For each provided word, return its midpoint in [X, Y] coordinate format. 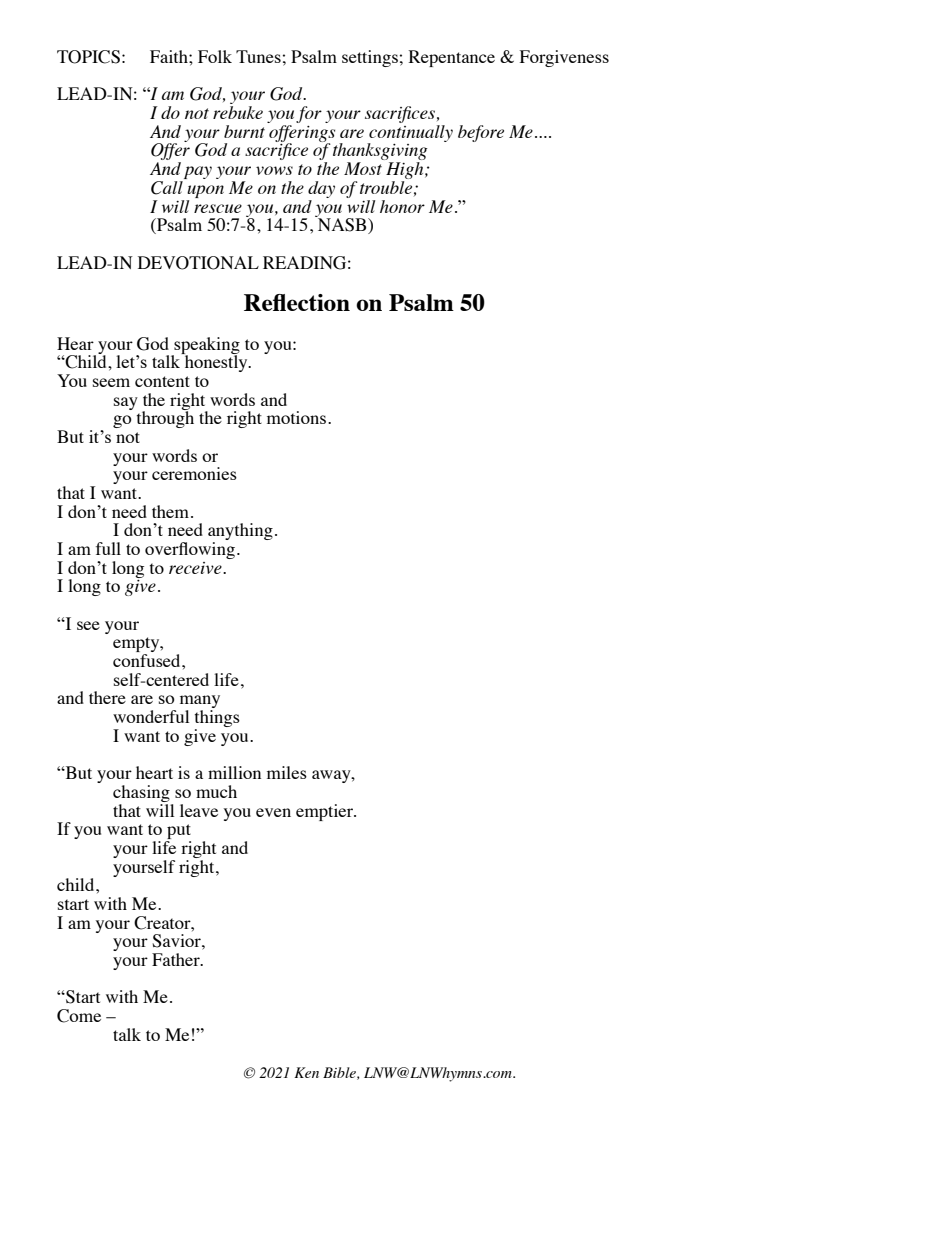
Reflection [297, 302]
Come [79, 1016]
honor [402, 206]
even [273, 812]
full [108, 548]
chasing [141, 793]
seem [111, 382]
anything [240, 533]
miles [287, 772]
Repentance [452, 58]
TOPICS [88, 57]
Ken [306, 1072]
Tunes [258, 56]
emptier [326, 812]
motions [296, 417]
